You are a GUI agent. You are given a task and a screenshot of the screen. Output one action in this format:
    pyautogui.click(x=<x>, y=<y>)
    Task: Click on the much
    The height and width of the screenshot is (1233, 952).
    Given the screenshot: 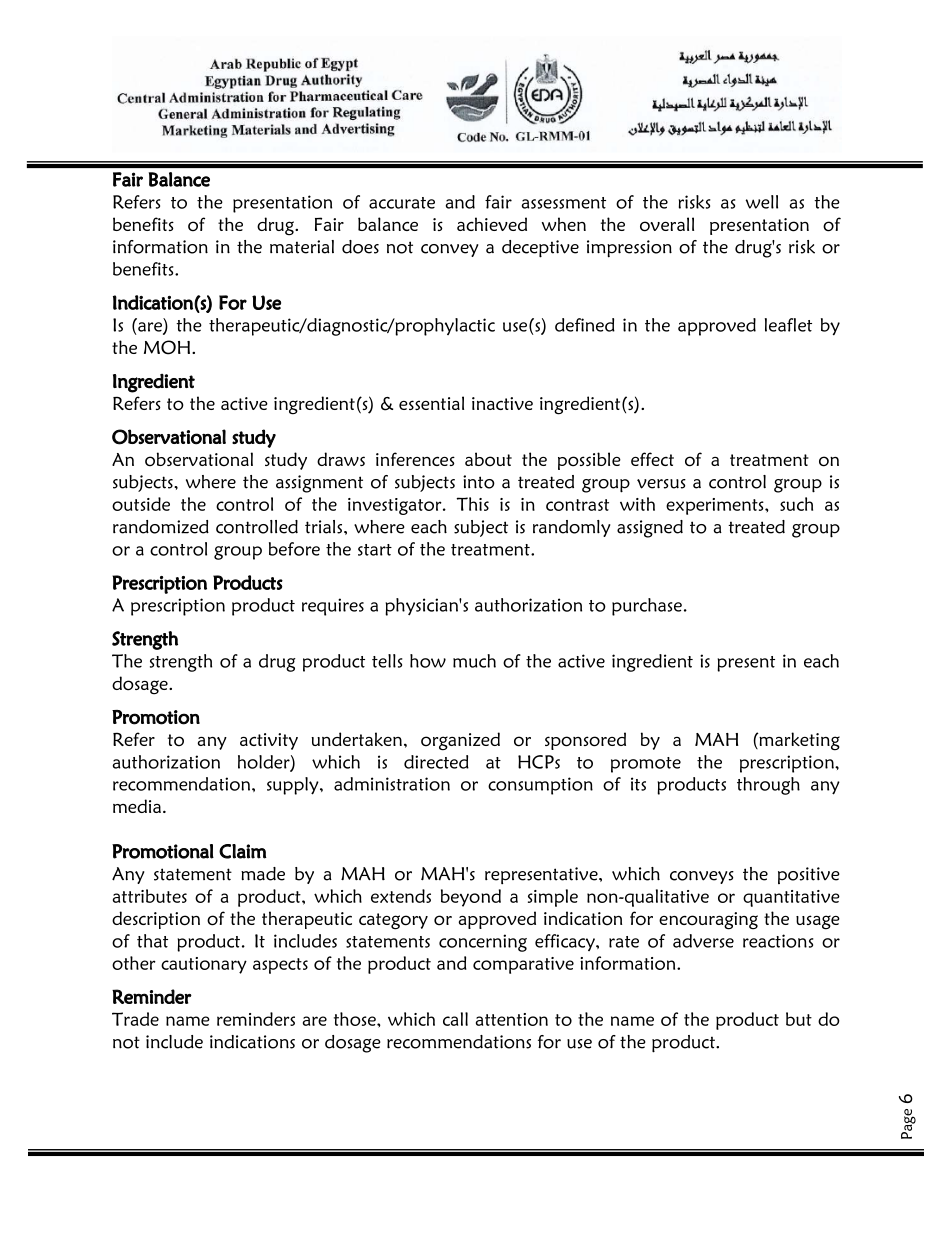 What is the action you would take?
    pyautogui.click(x=474, y=661)
